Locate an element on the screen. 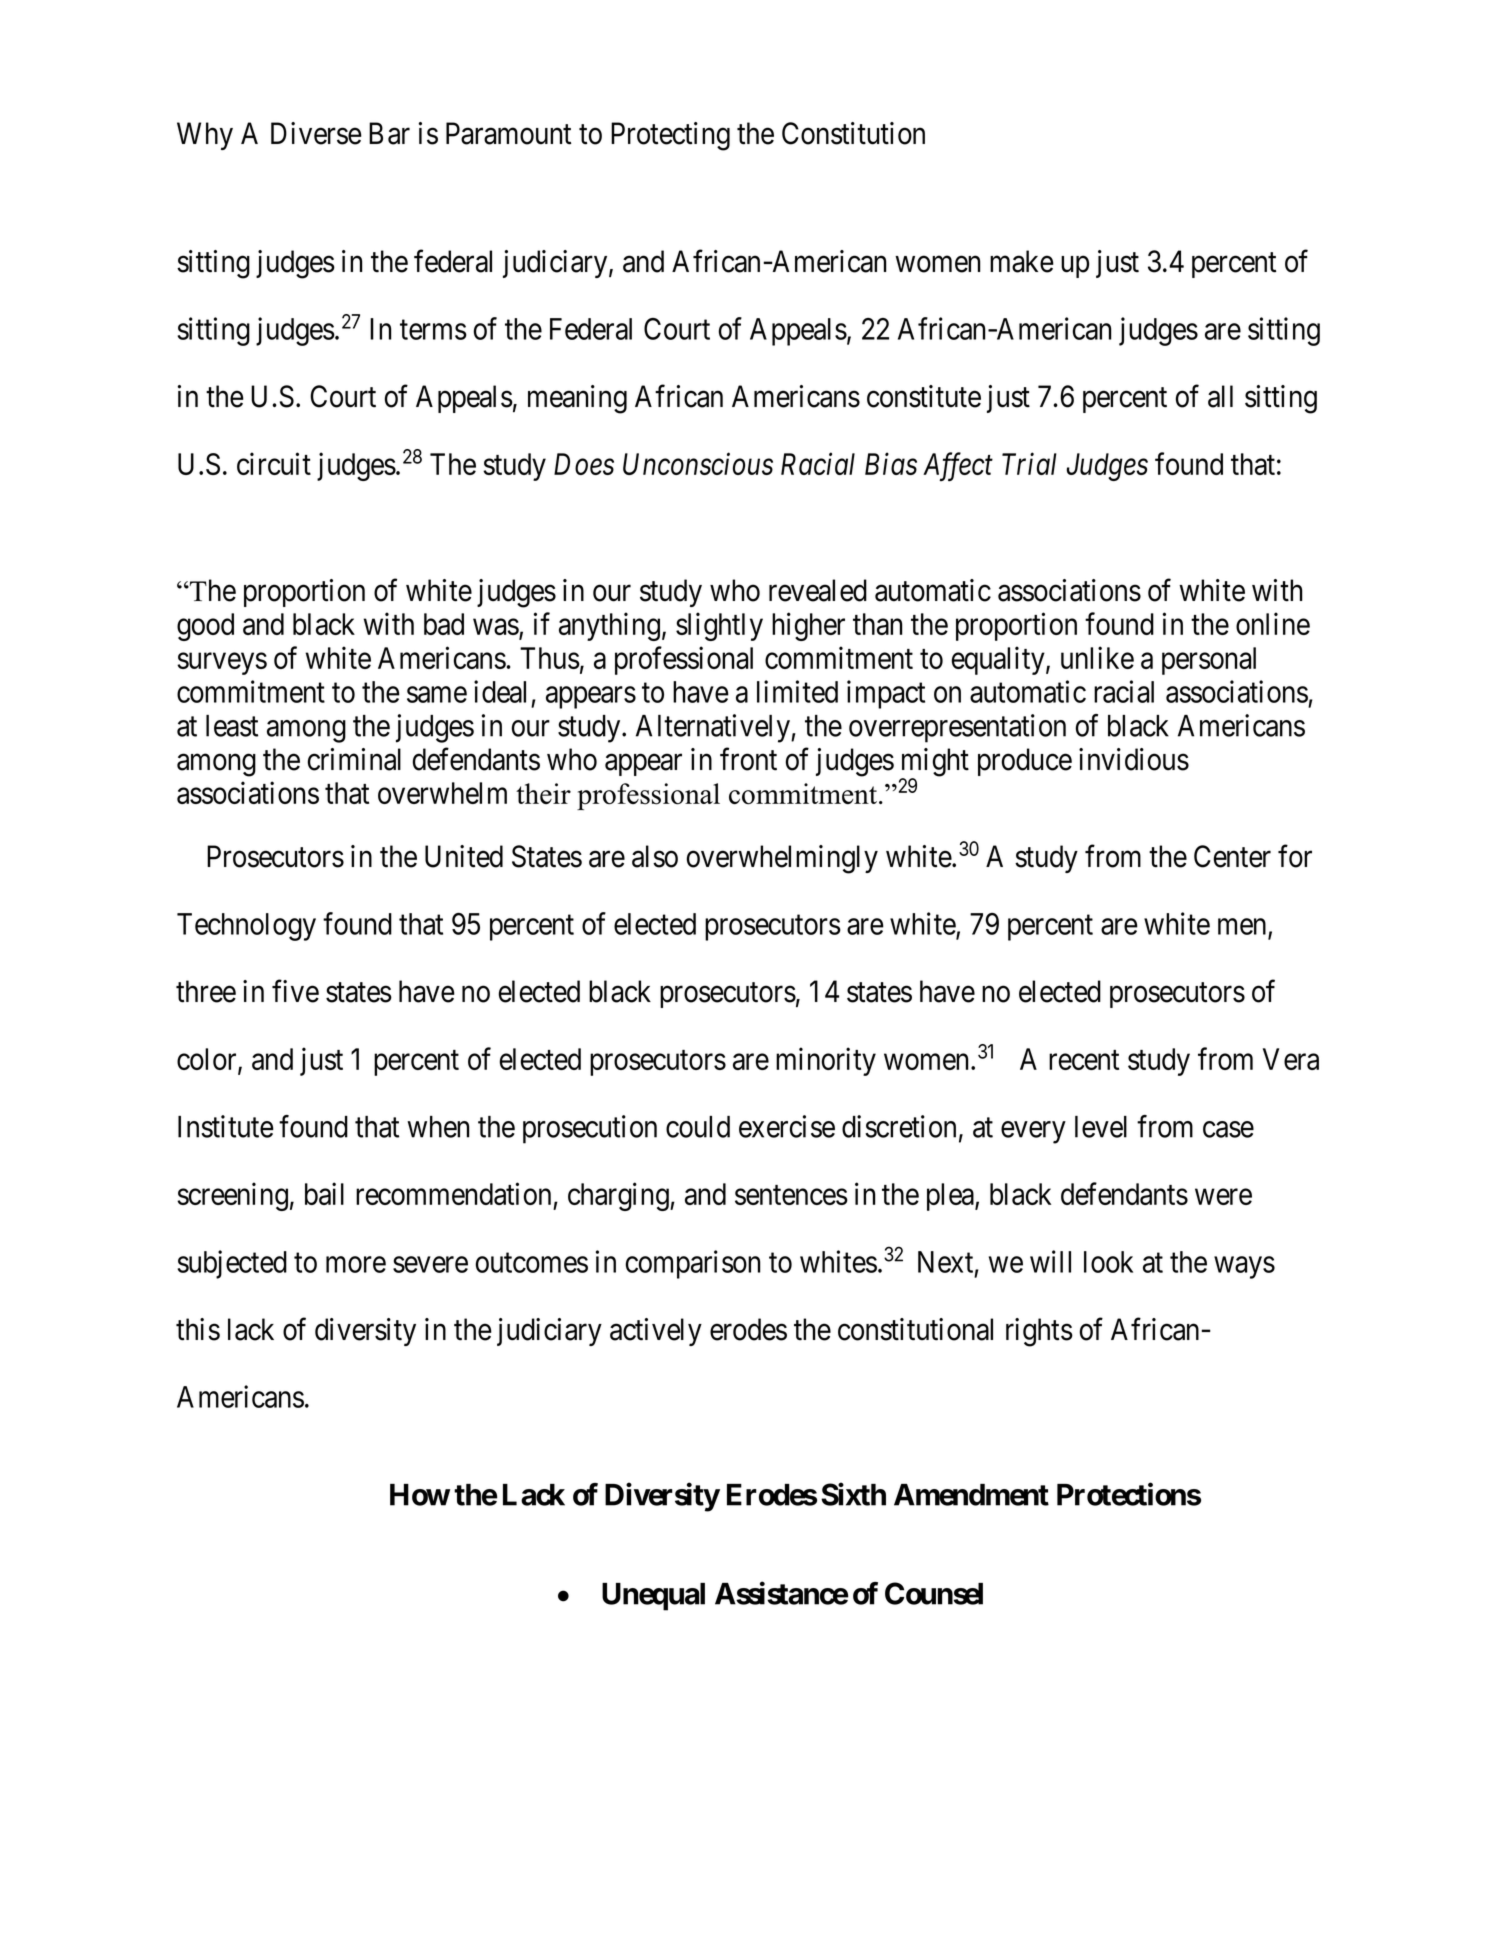 Image resolution: width=1498 pixels, height=1939 pixels. Unconscious is located at coordinates (698, 464).
